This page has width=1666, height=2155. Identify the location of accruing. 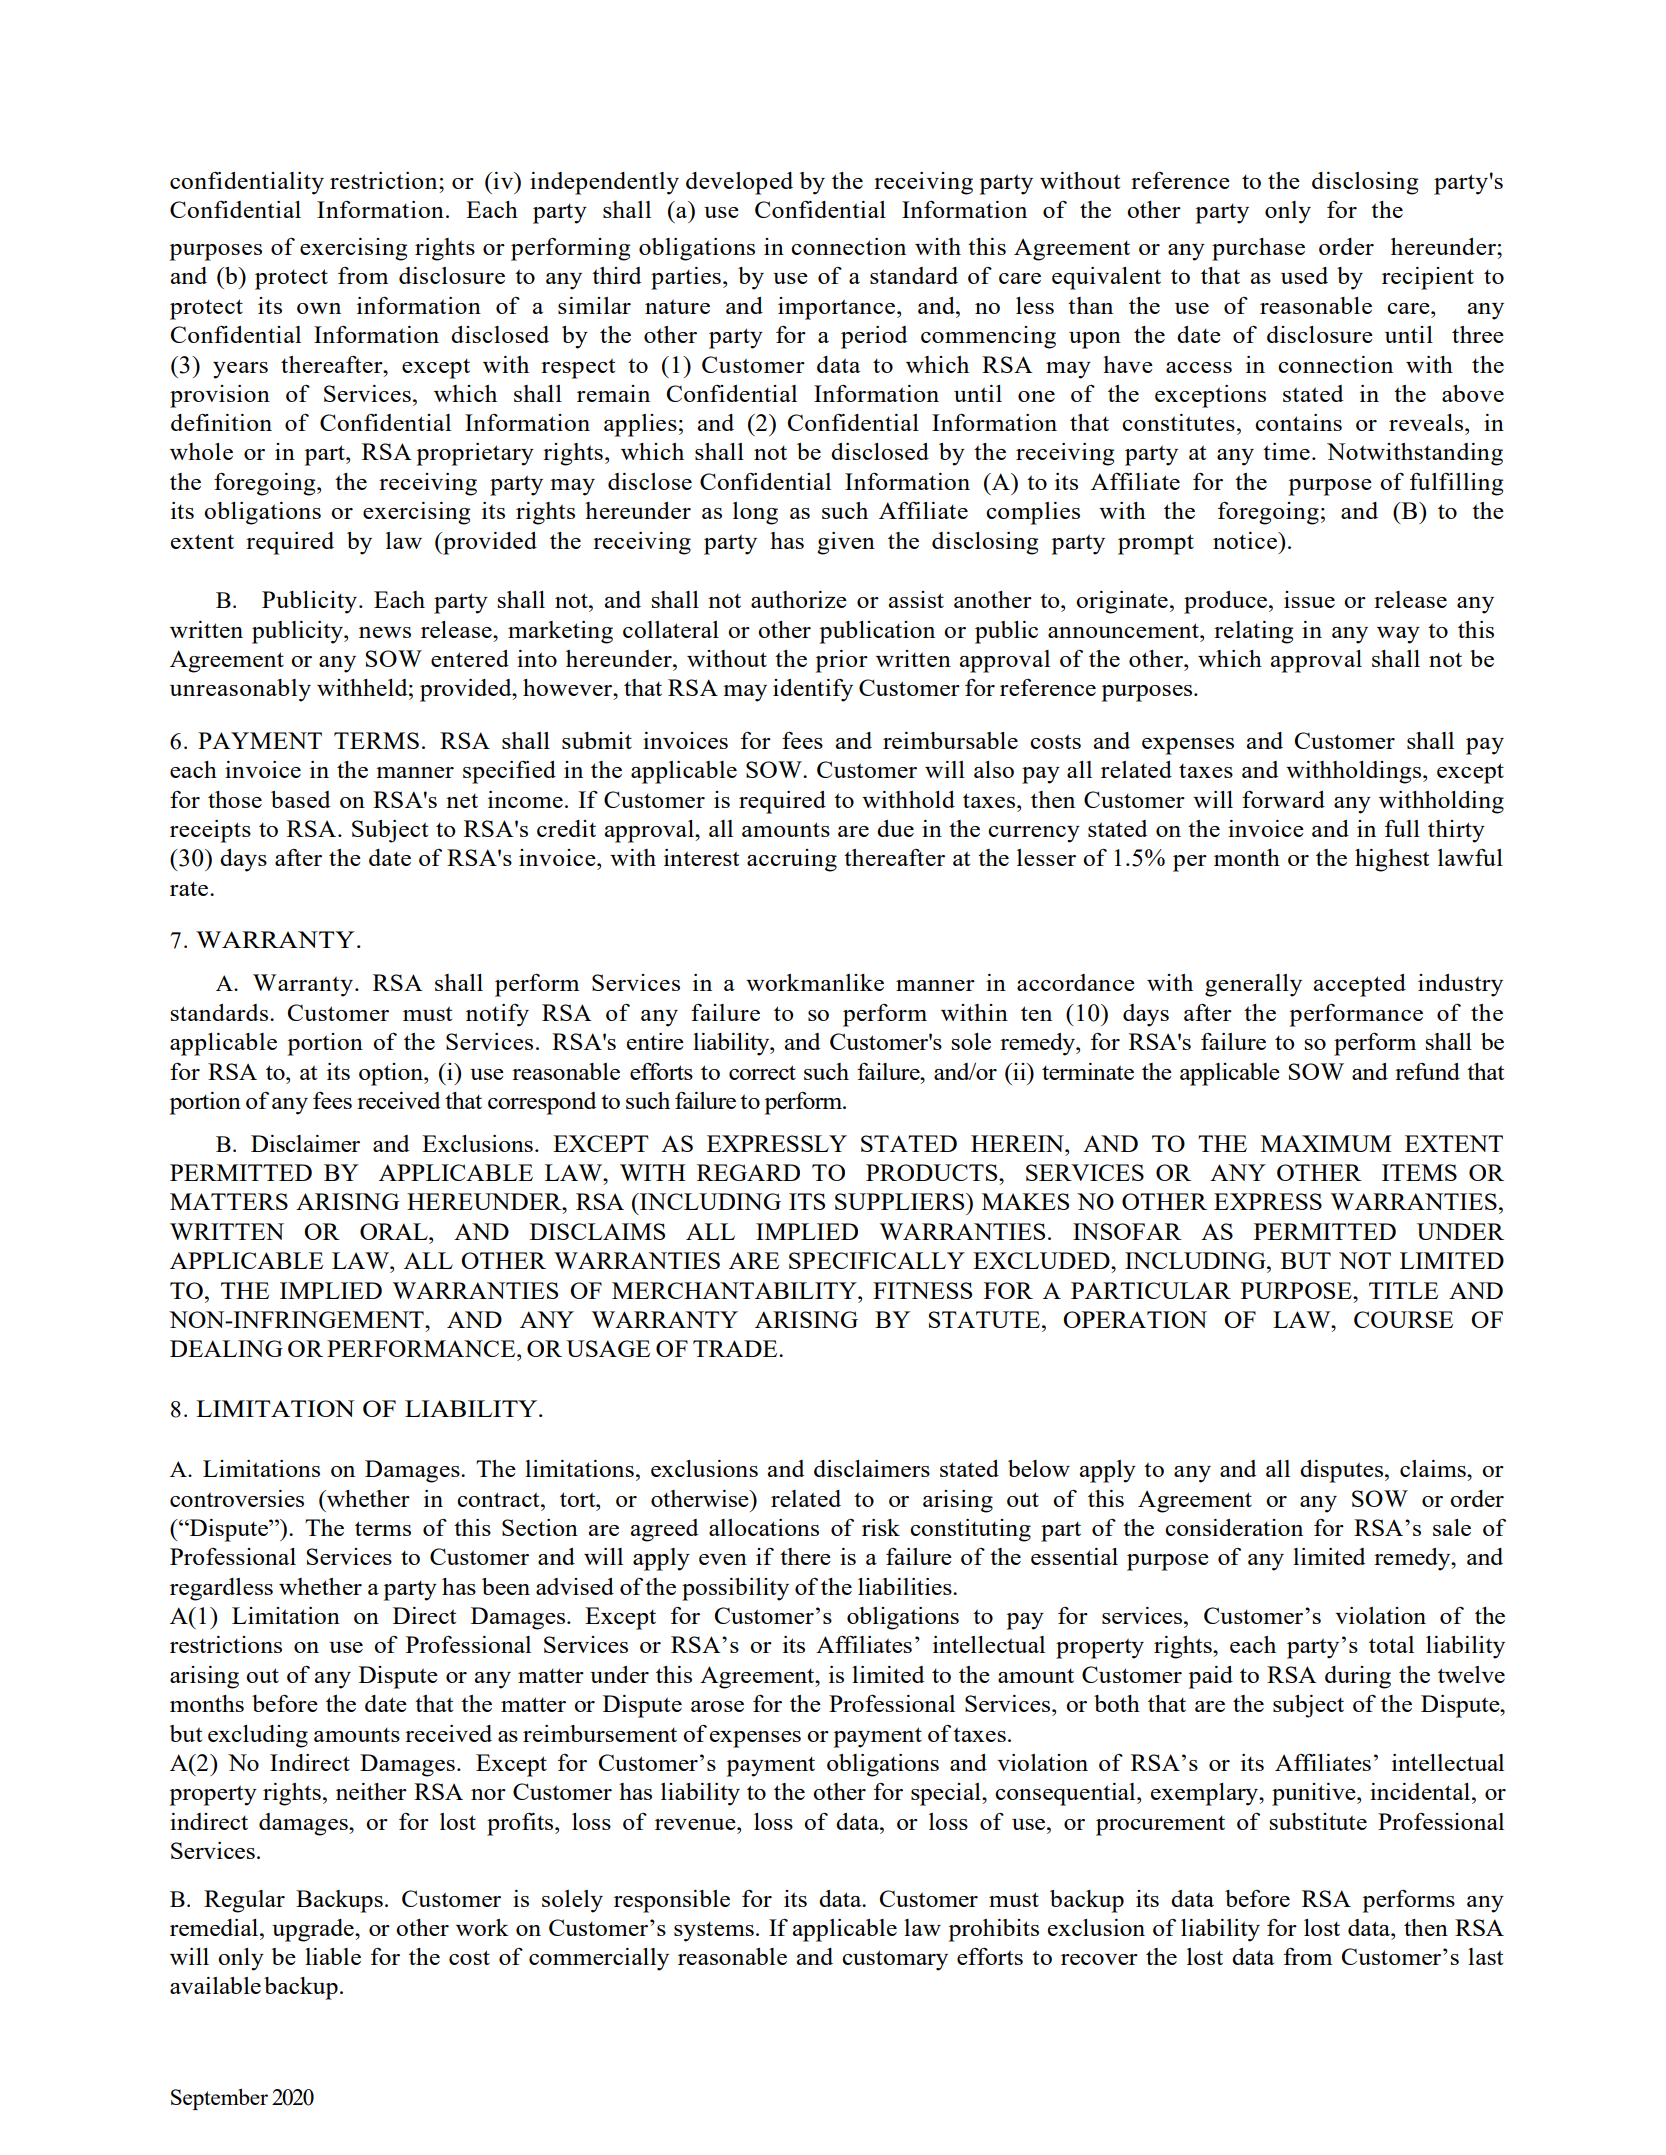
(792, 860).
